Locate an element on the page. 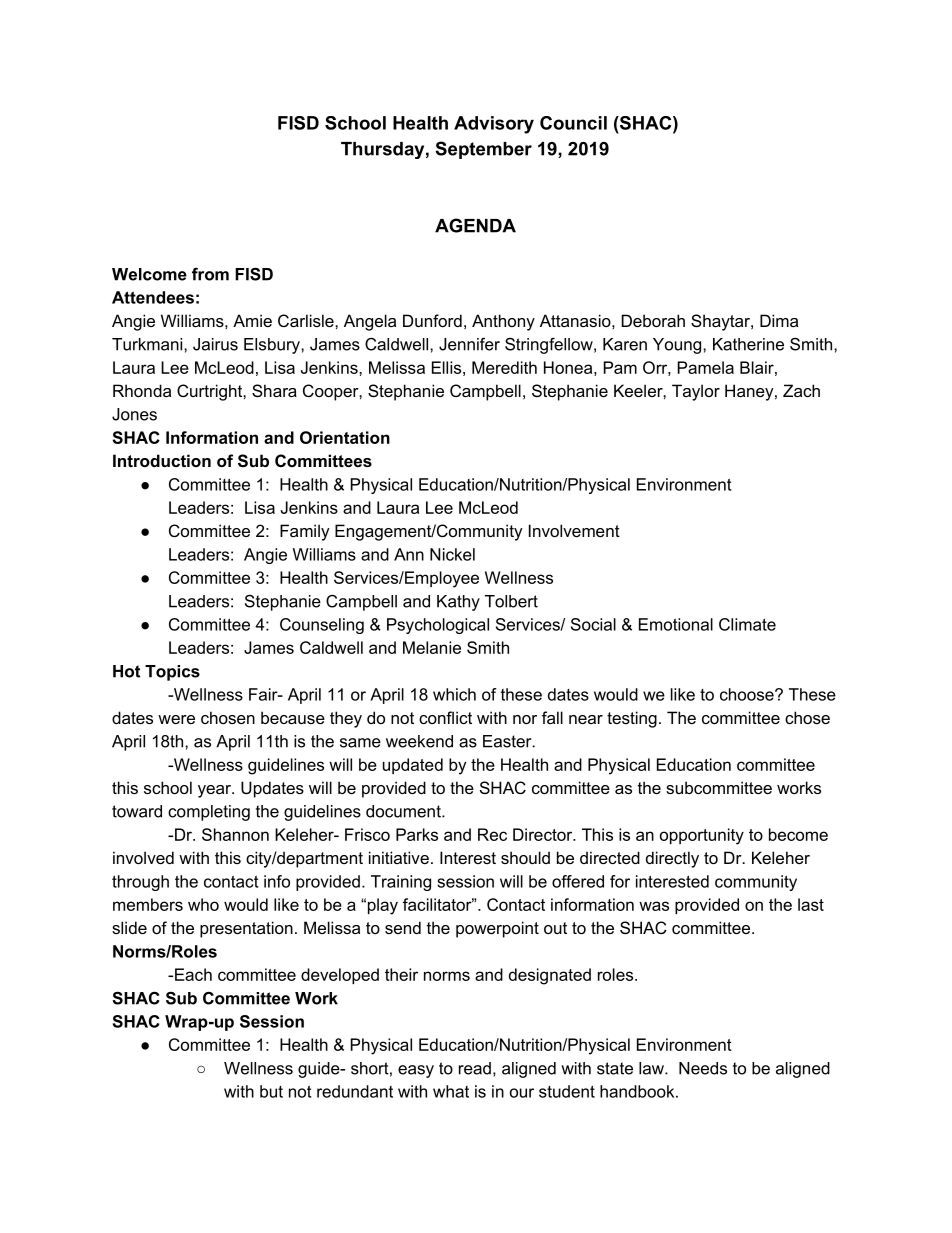 This page has width=952, height=1233. should is located at coordinates (525, 857).
